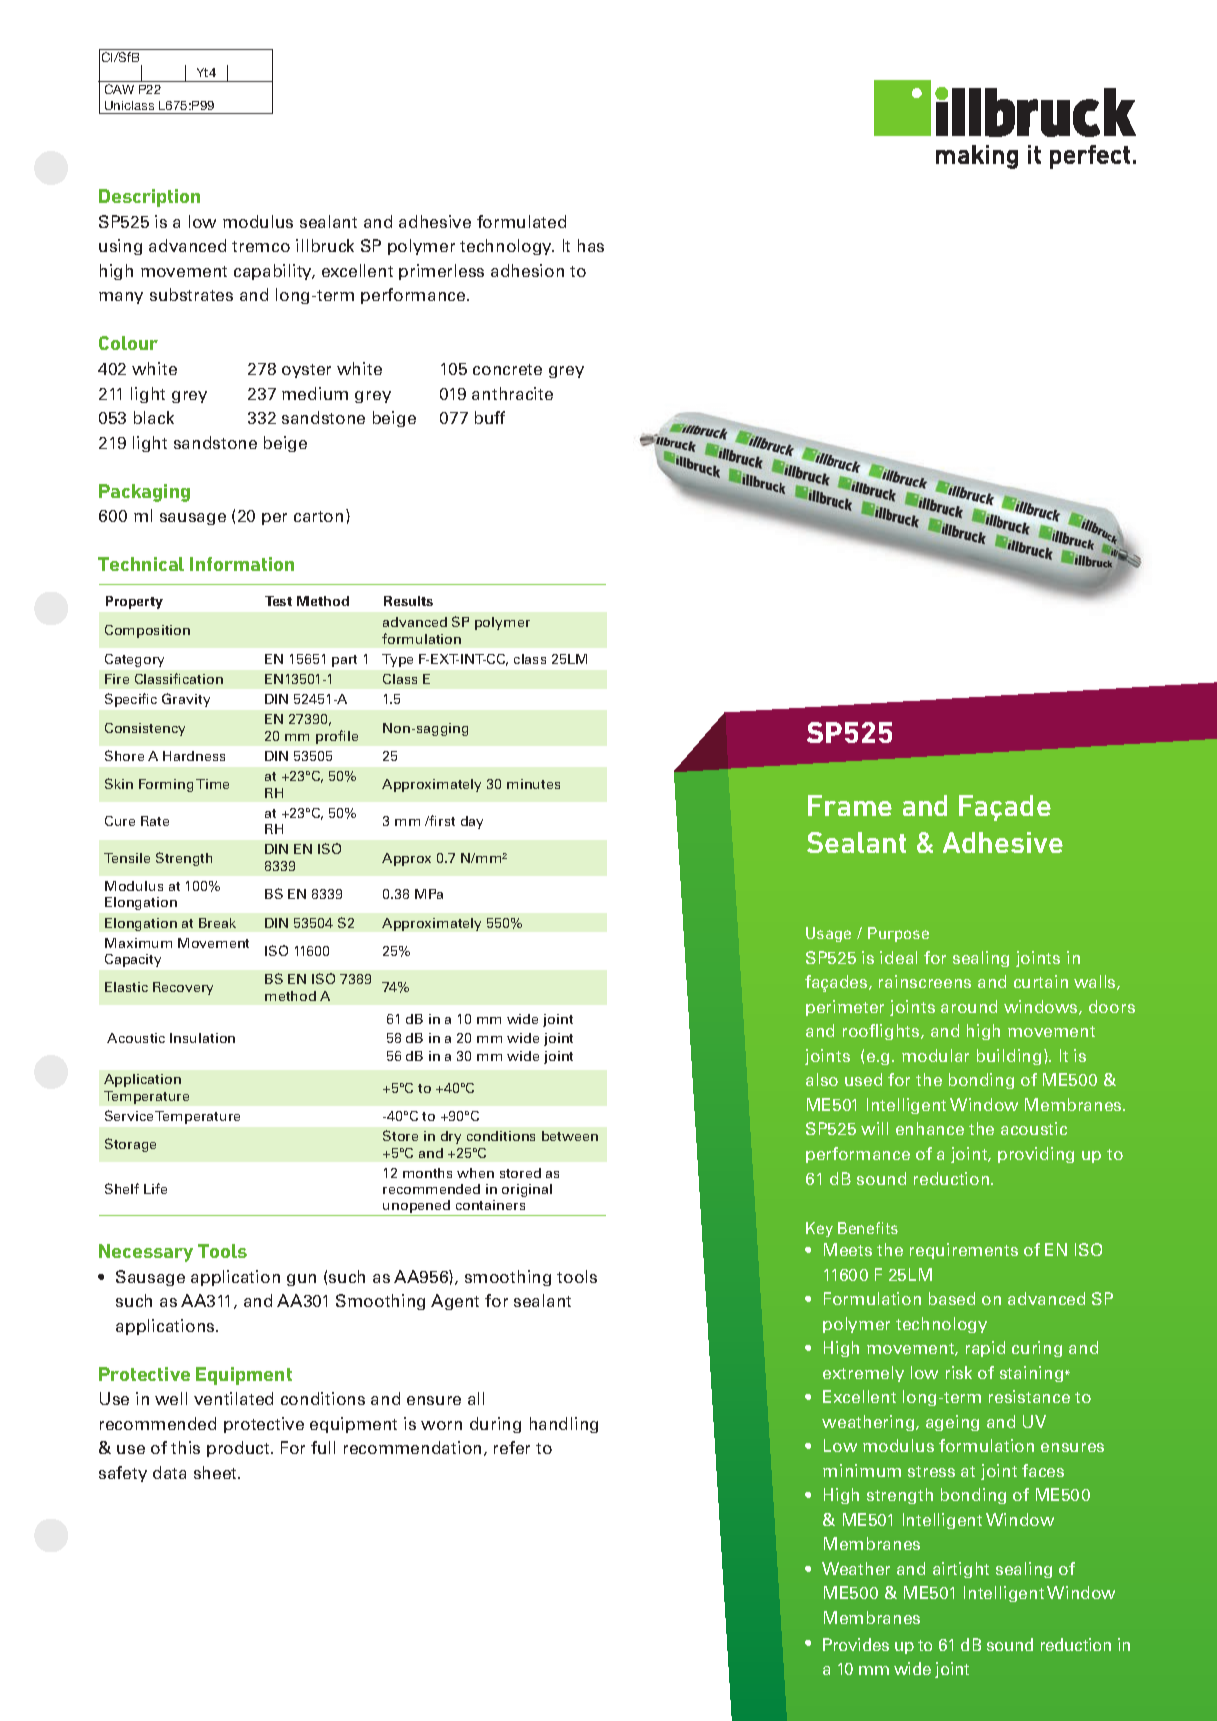  What do you see at coordinates (898, 934) in the screenshot?
I see `Purpose` at bounding box center [898, 934].
